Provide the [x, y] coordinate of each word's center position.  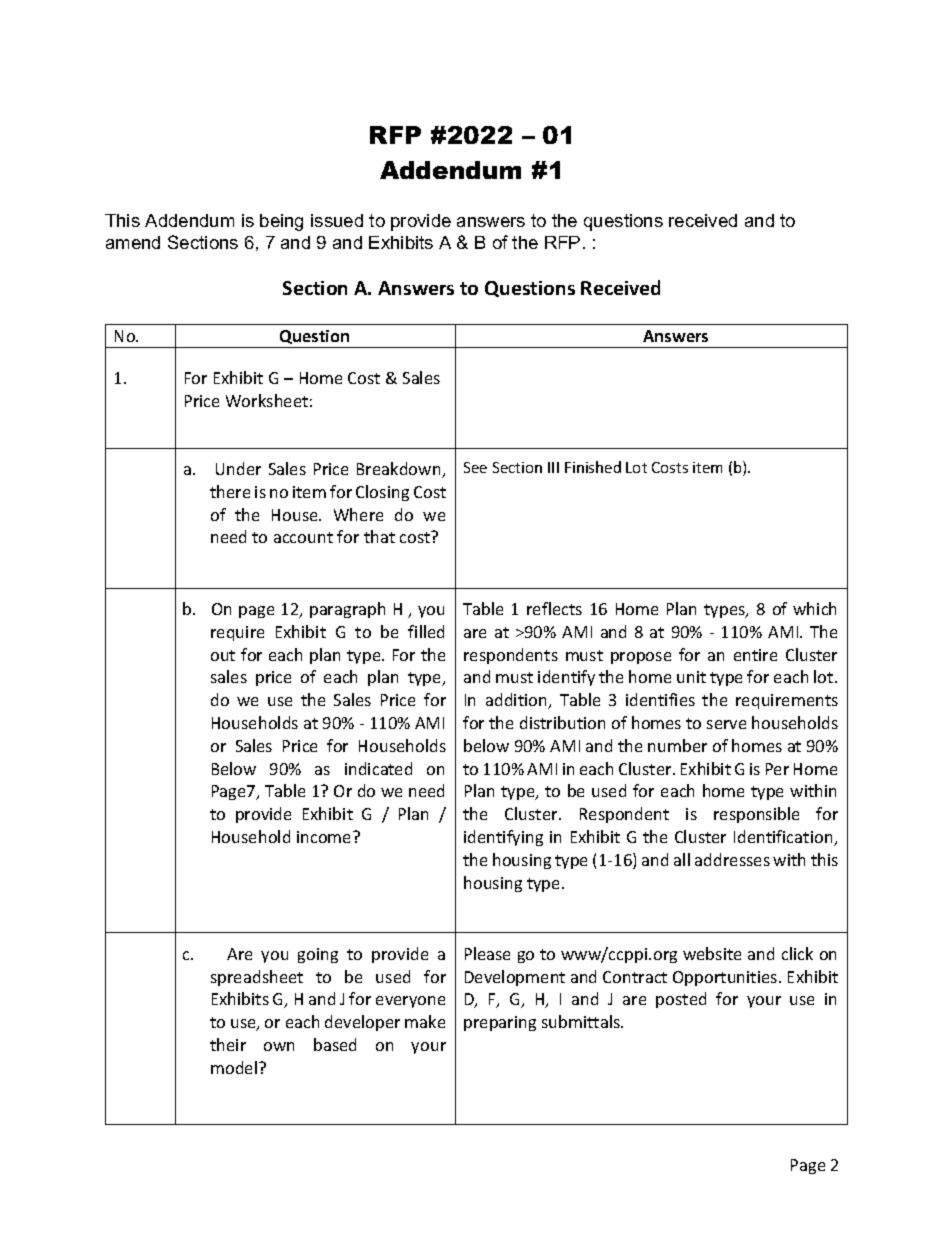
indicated [378, 768]
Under [238, 468]
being [281, 222]
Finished [593, 467]
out [223, 655]
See [475, 467]
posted [681, 1000]
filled [426, 631]
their [228, 1044]
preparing [500, 1023]
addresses [732, 859]
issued [337, 220]
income [325, 837]
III [553, 467]
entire [755, 655]
